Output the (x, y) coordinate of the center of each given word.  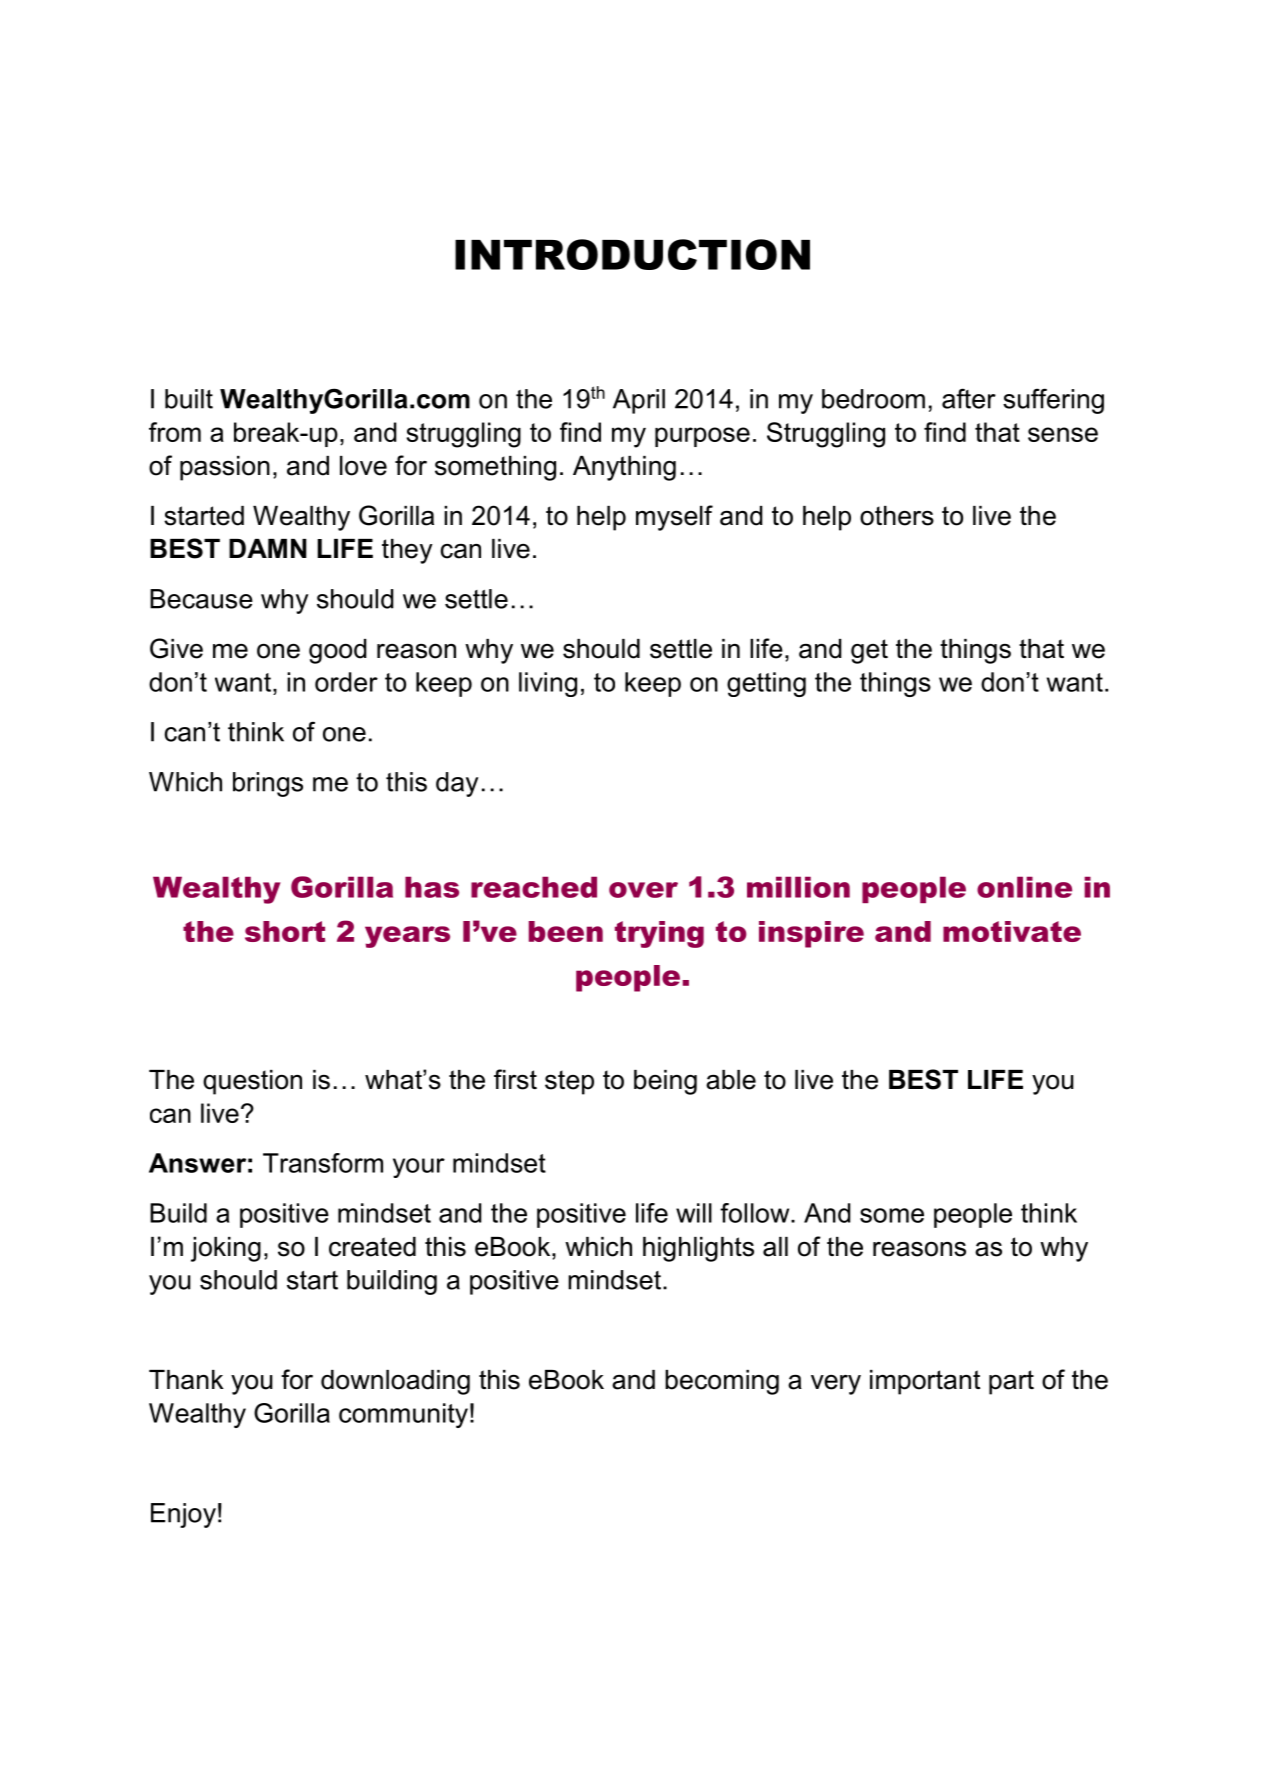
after (969, 398)
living (548, 684)
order (346, 682)
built (189, 399)
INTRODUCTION (632, 254)
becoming (722, 1382)
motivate (1012, 931)
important (925, 1382)
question (252, 1082)
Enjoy (183, 1515)
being (665, 1082)
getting (766, 684)
